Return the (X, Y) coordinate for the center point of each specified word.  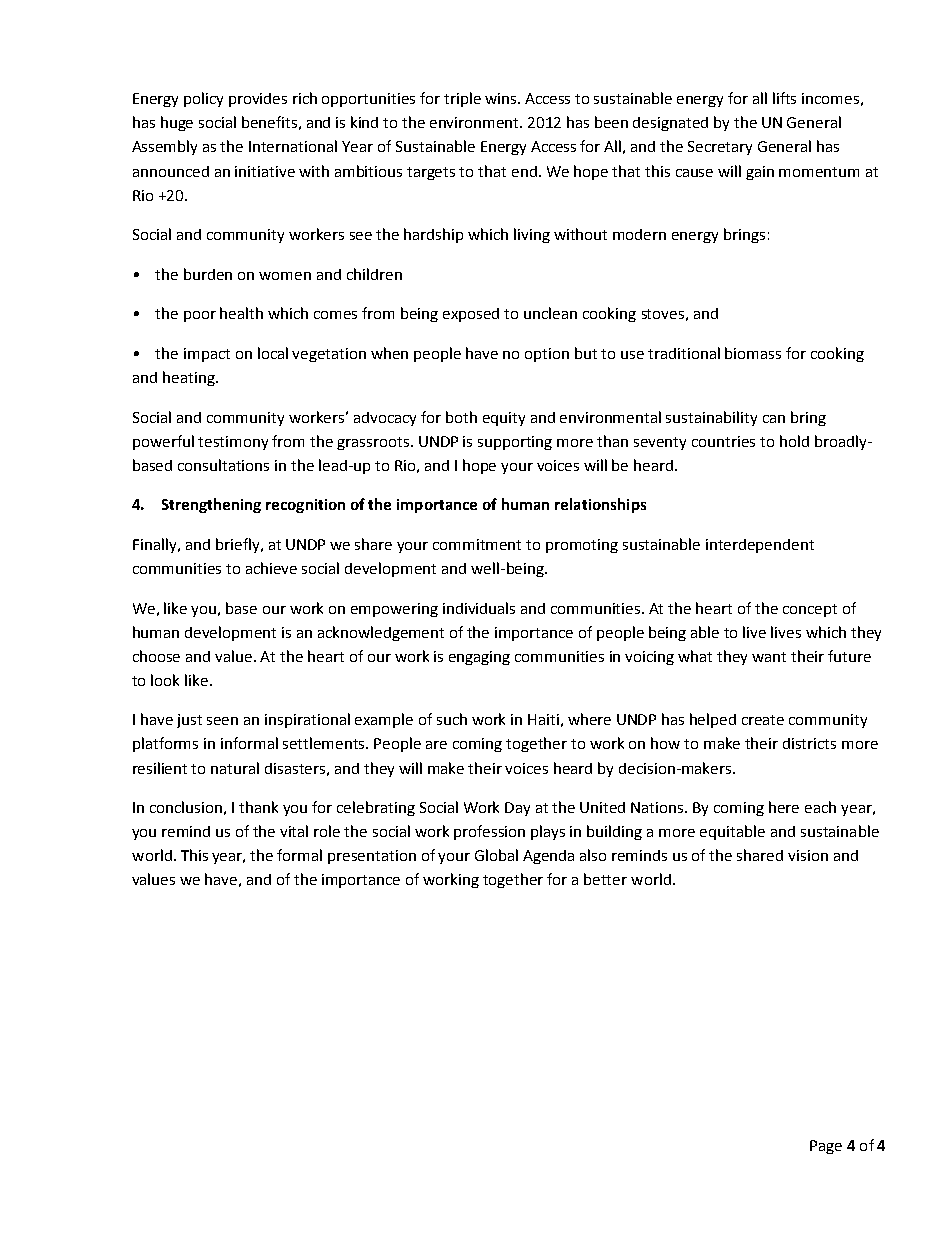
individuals (479, 608)
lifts (784, 98)
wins (502, 98)
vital (294, 831)
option (547, 355)
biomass (753, 353)
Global (496, 855)
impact (207, 355)
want (769, 657)
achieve (271, 568)
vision (808, 855)
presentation (372, 857)
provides (258, 100)
